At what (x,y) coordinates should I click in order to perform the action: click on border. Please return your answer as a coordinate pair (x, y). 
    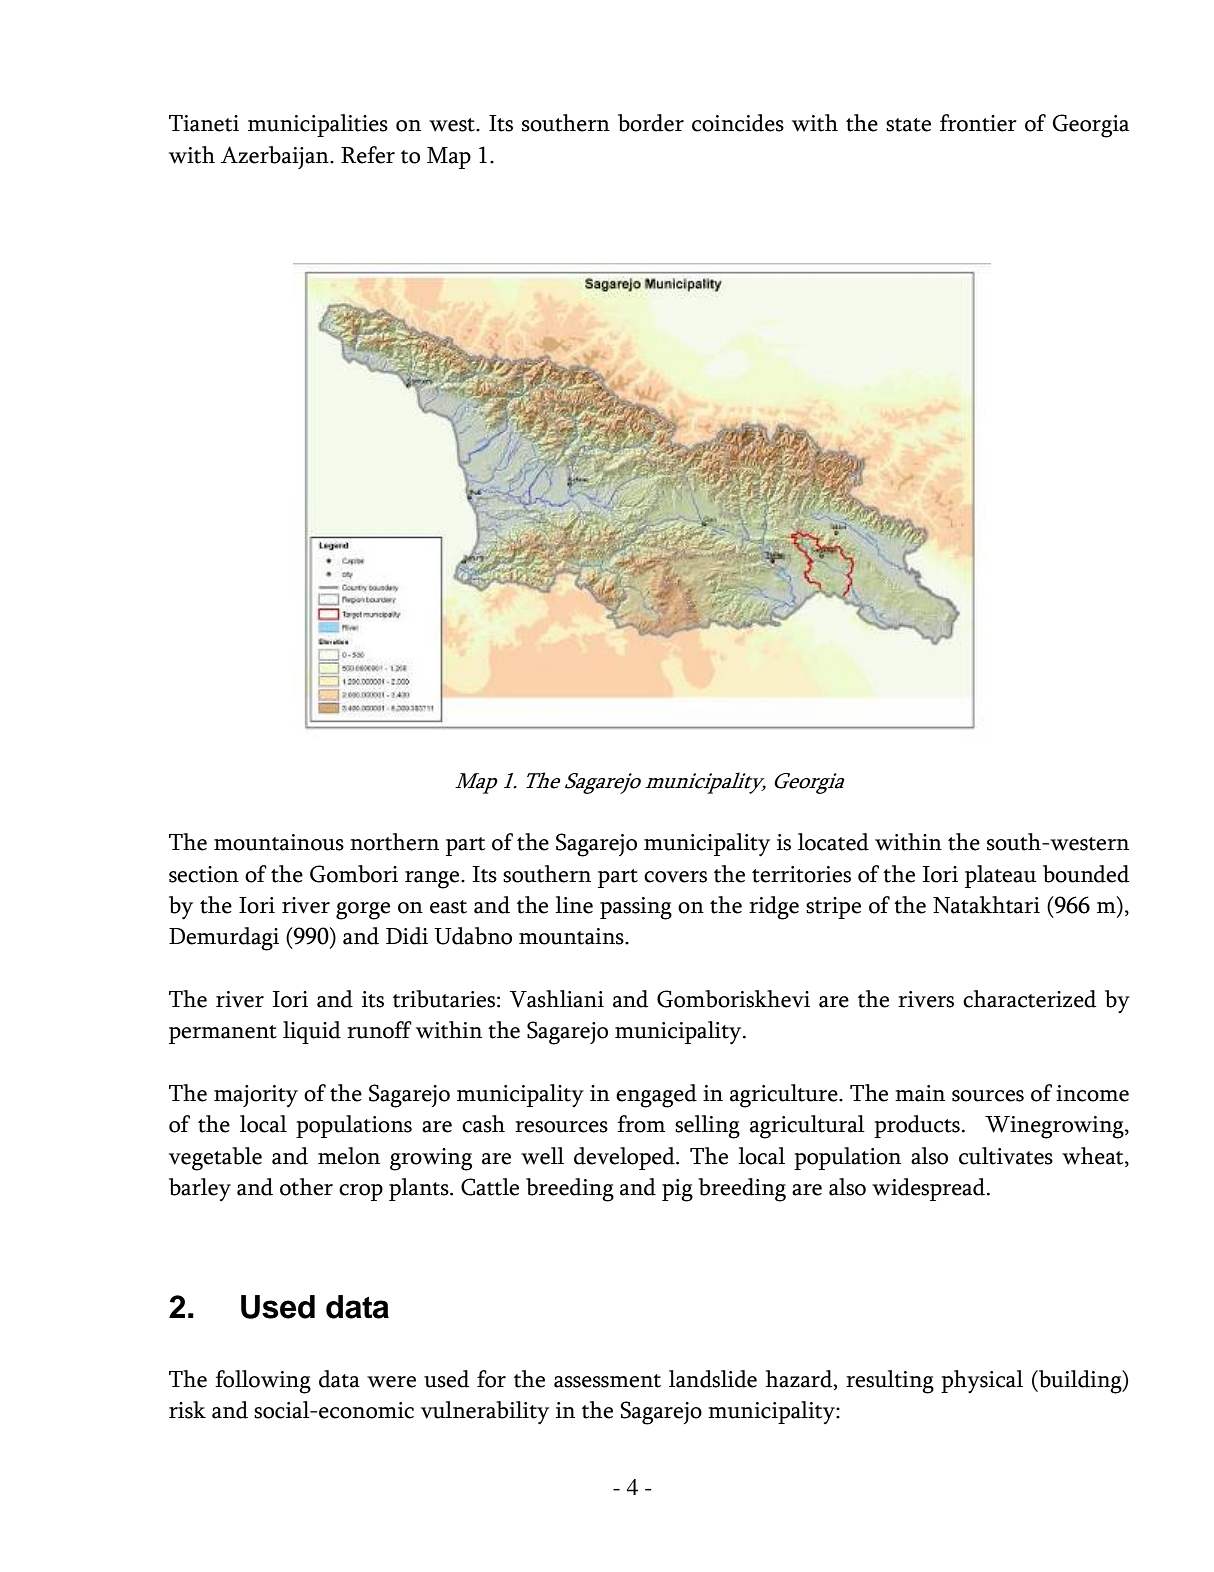
    Looking at the image, I should click on (651, 123).
